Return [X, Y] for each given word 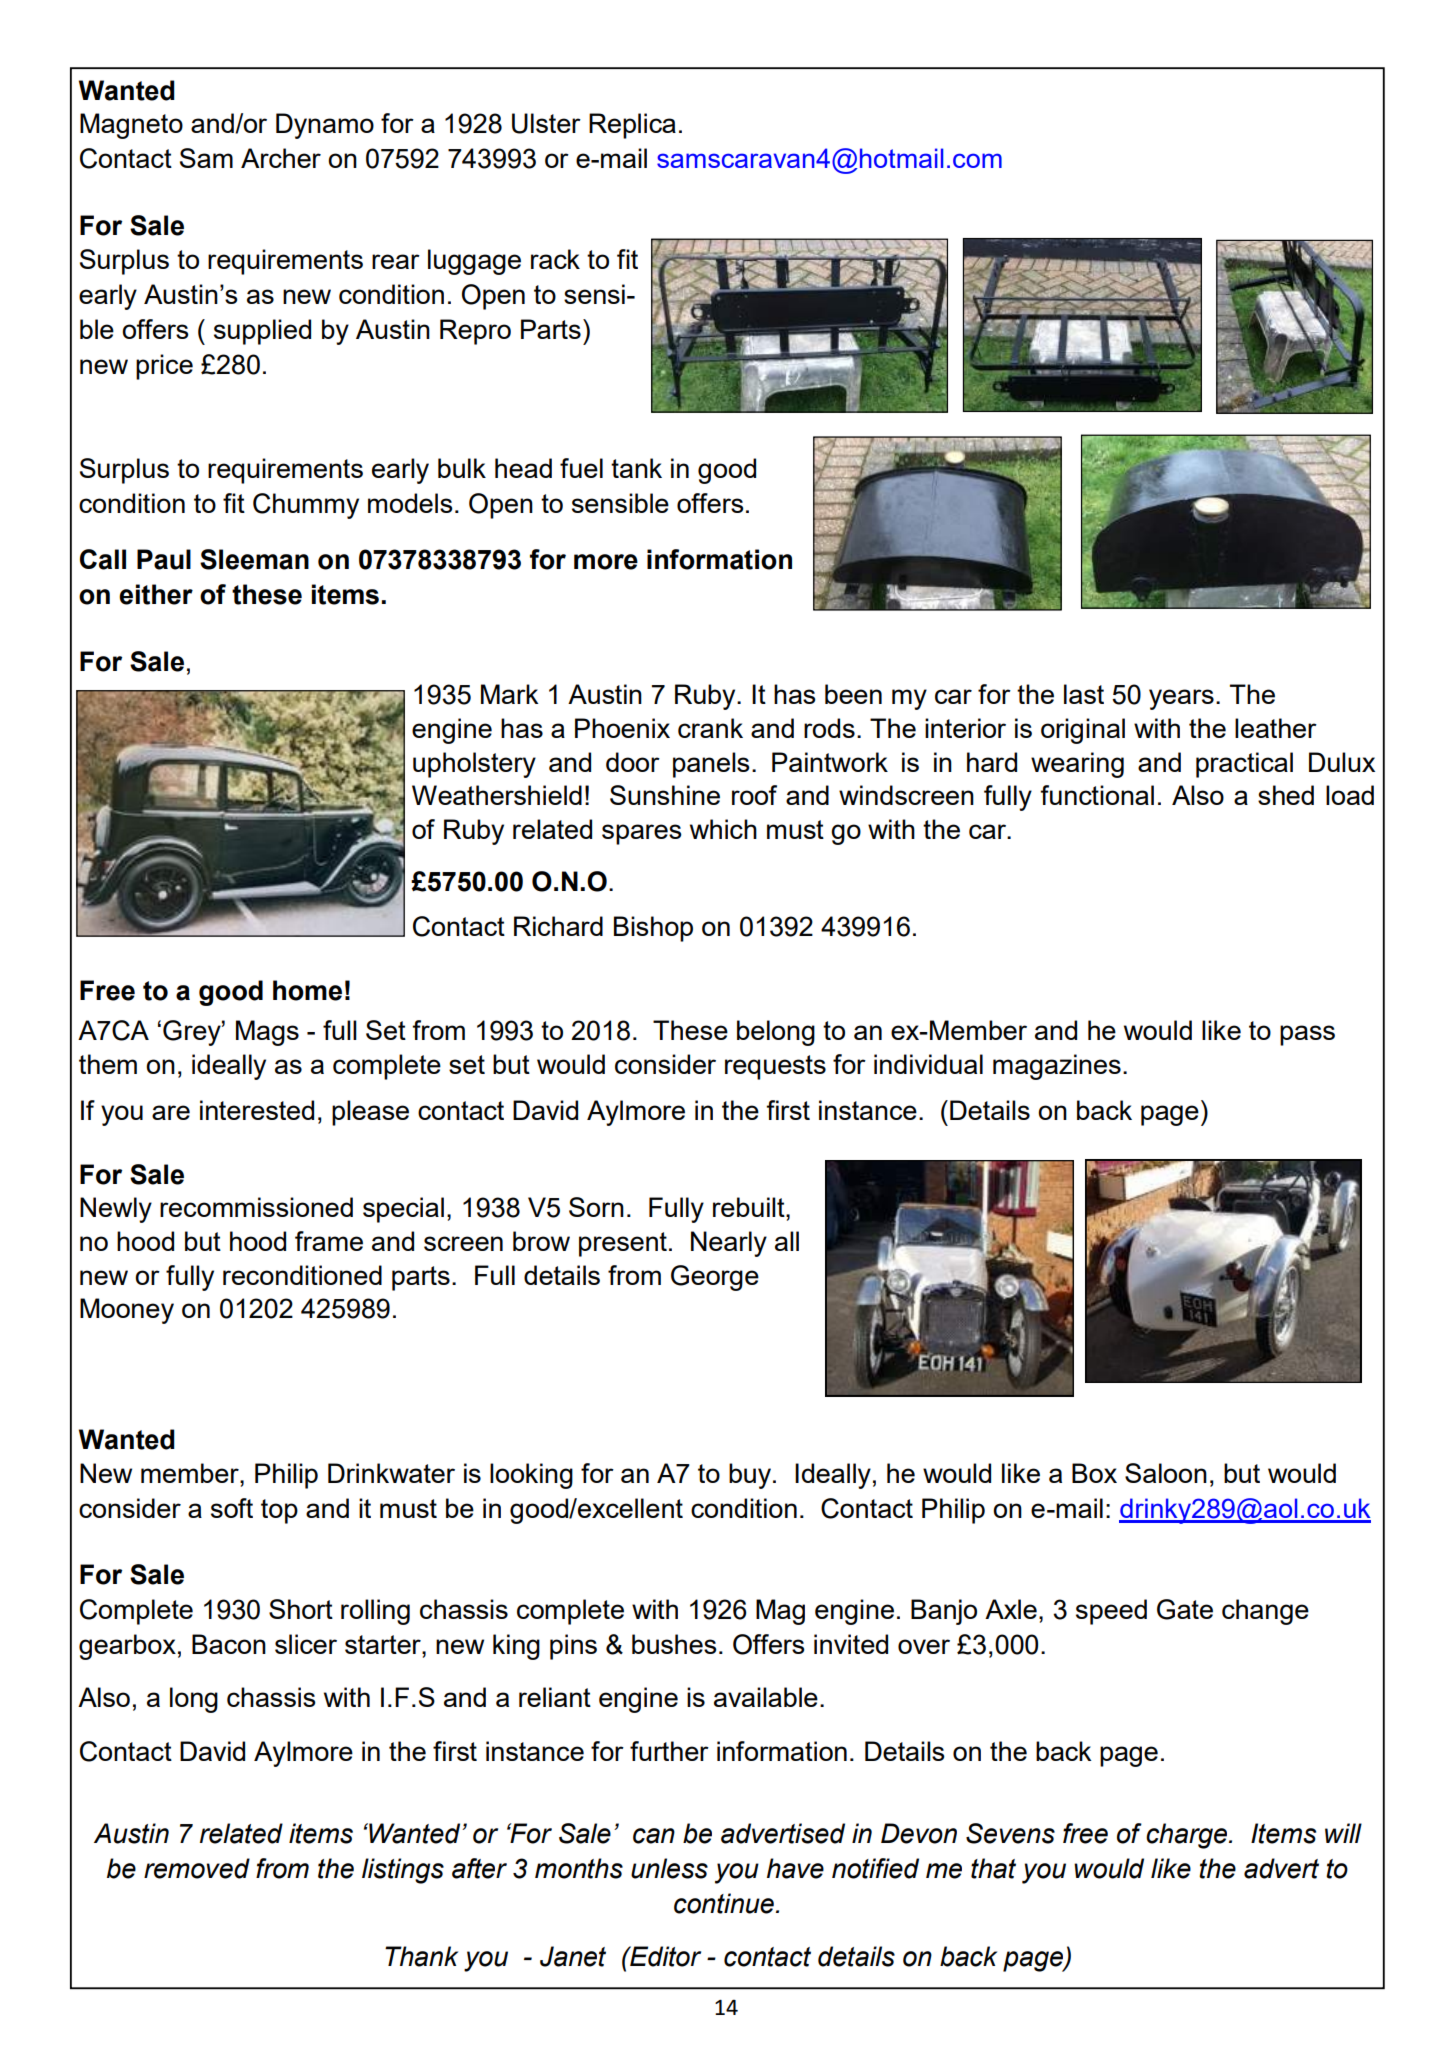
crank [710, 728]
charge [1188, 1836]
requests [775, 1067]
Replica [632, 126]
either [156, 594]
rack [555, 259]
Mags [267, 1033]
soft [232, 1508]
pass [1307, 1035]
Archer [281, 158]
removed [197, 1868]
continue [724, 1903]
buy [750, 1476]
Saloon [1166, 1473]
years [1181, 699]
